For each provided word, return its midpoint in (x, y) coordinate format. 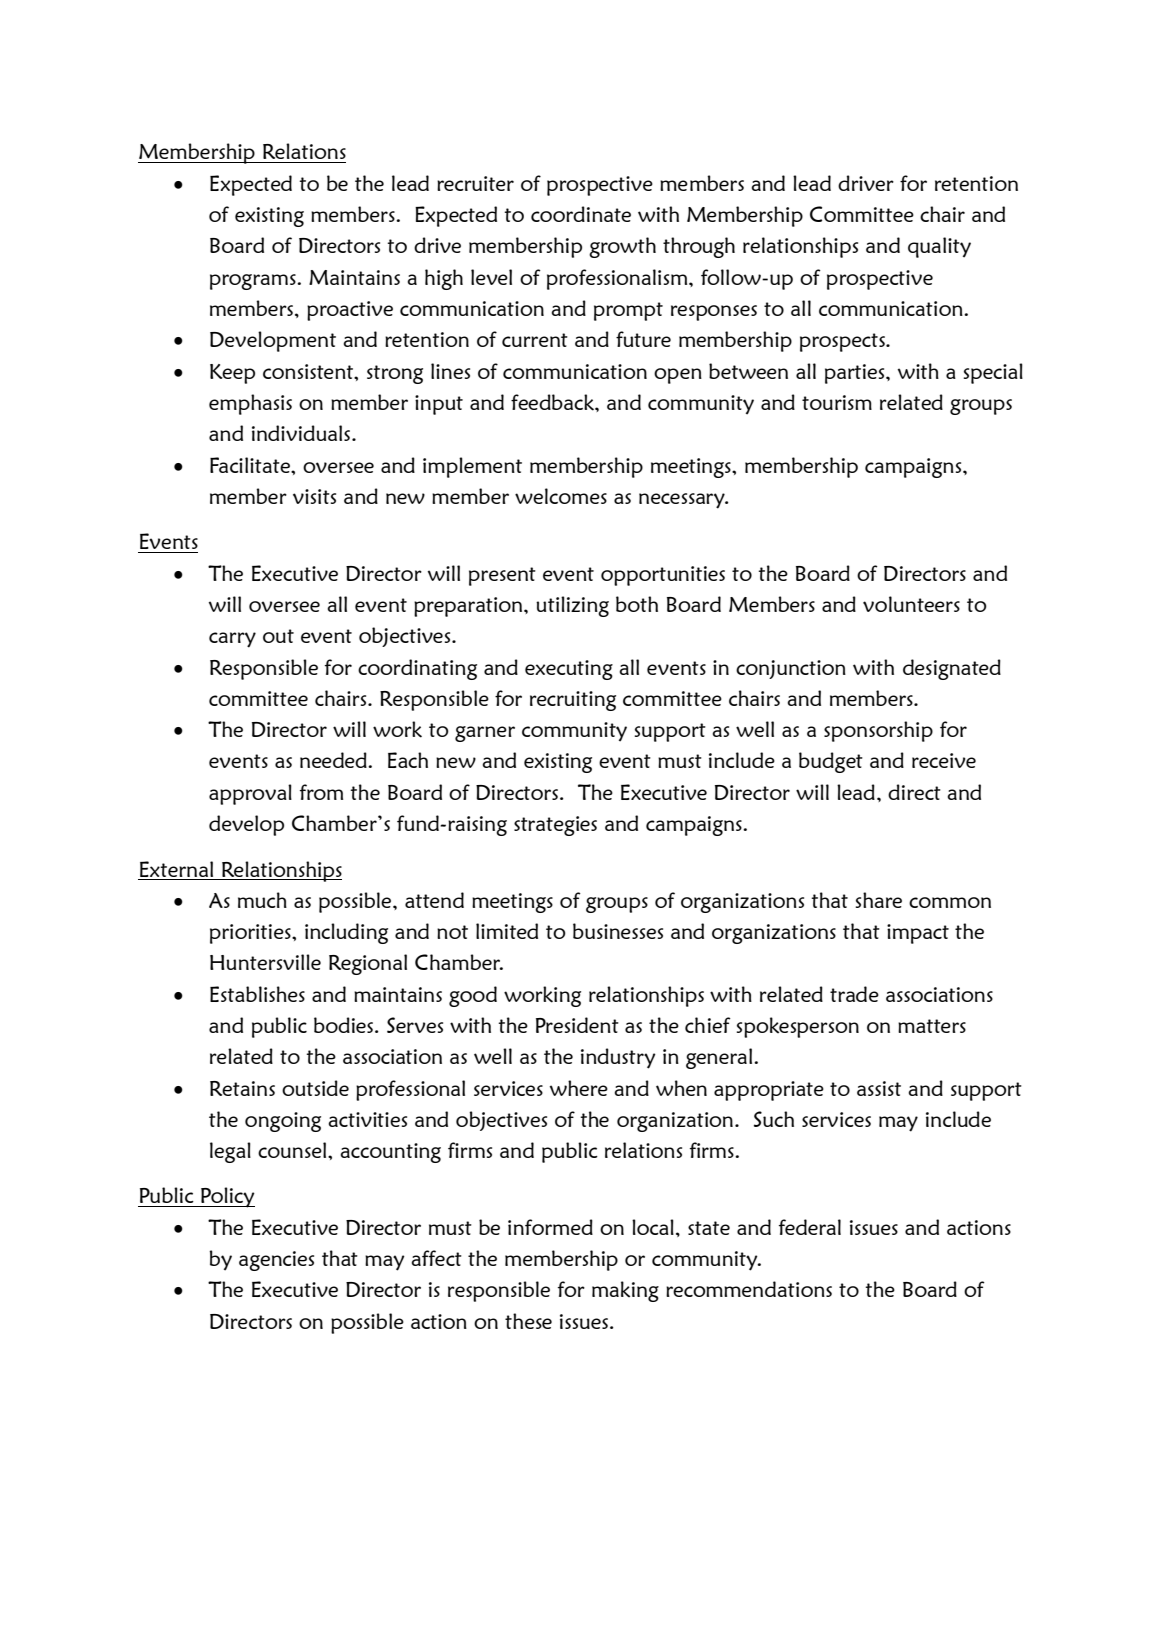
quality (939, 247)
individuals (302, 433)
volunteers (911, 604)
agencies (276, 1261)
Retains (242, 1088)
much (262, 900)
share (879, 900)
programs (254, 282)
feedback (553, 402)
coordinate (581, 214)
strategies (555, 826)
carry (232, 640)
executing (569, 670)
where (579, 1088)
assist (879, 1088)
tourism (837, 402)
